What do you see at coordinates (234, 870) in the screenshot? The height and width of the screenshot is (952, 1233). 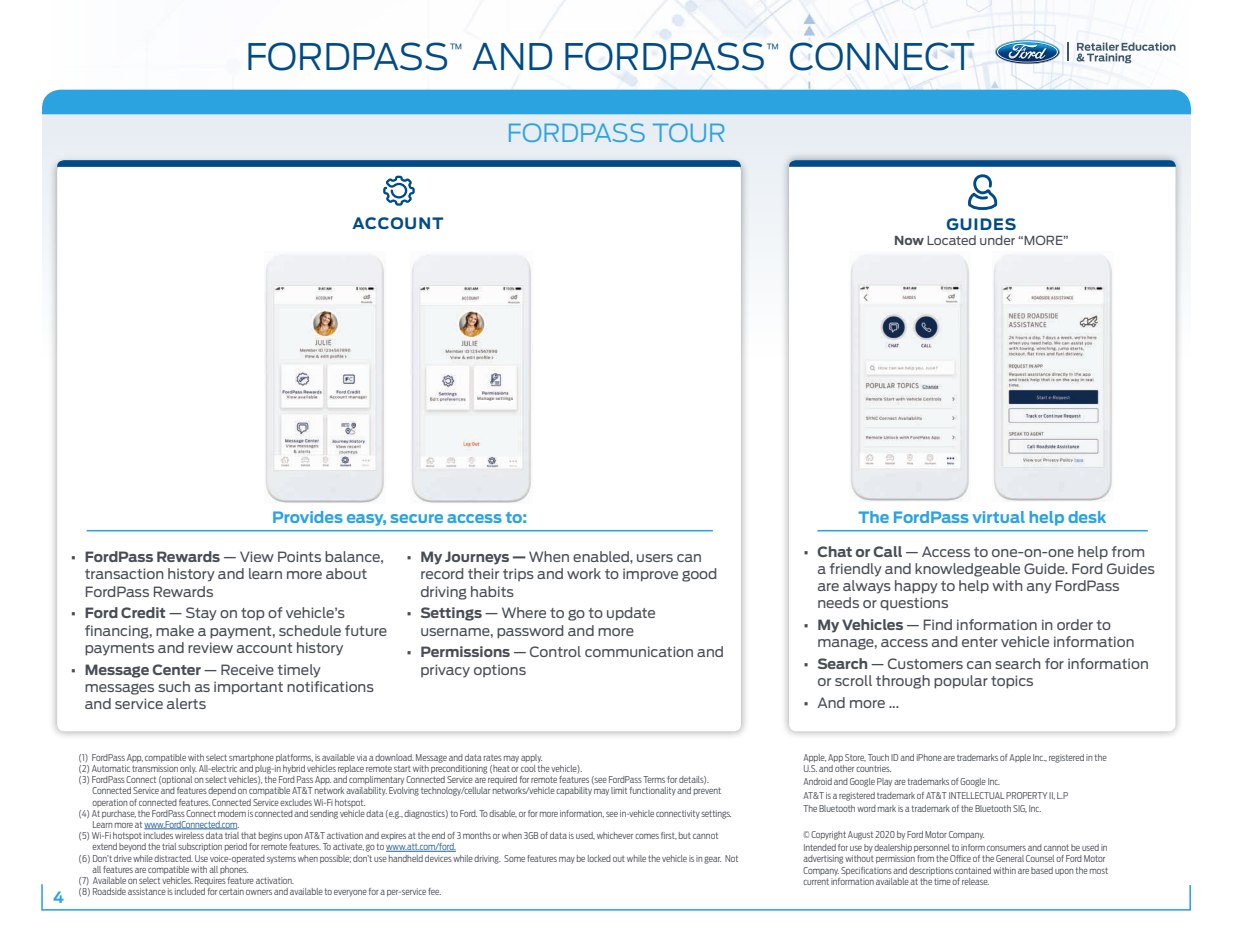 I see `phones` at bounding box center [234, 870].
